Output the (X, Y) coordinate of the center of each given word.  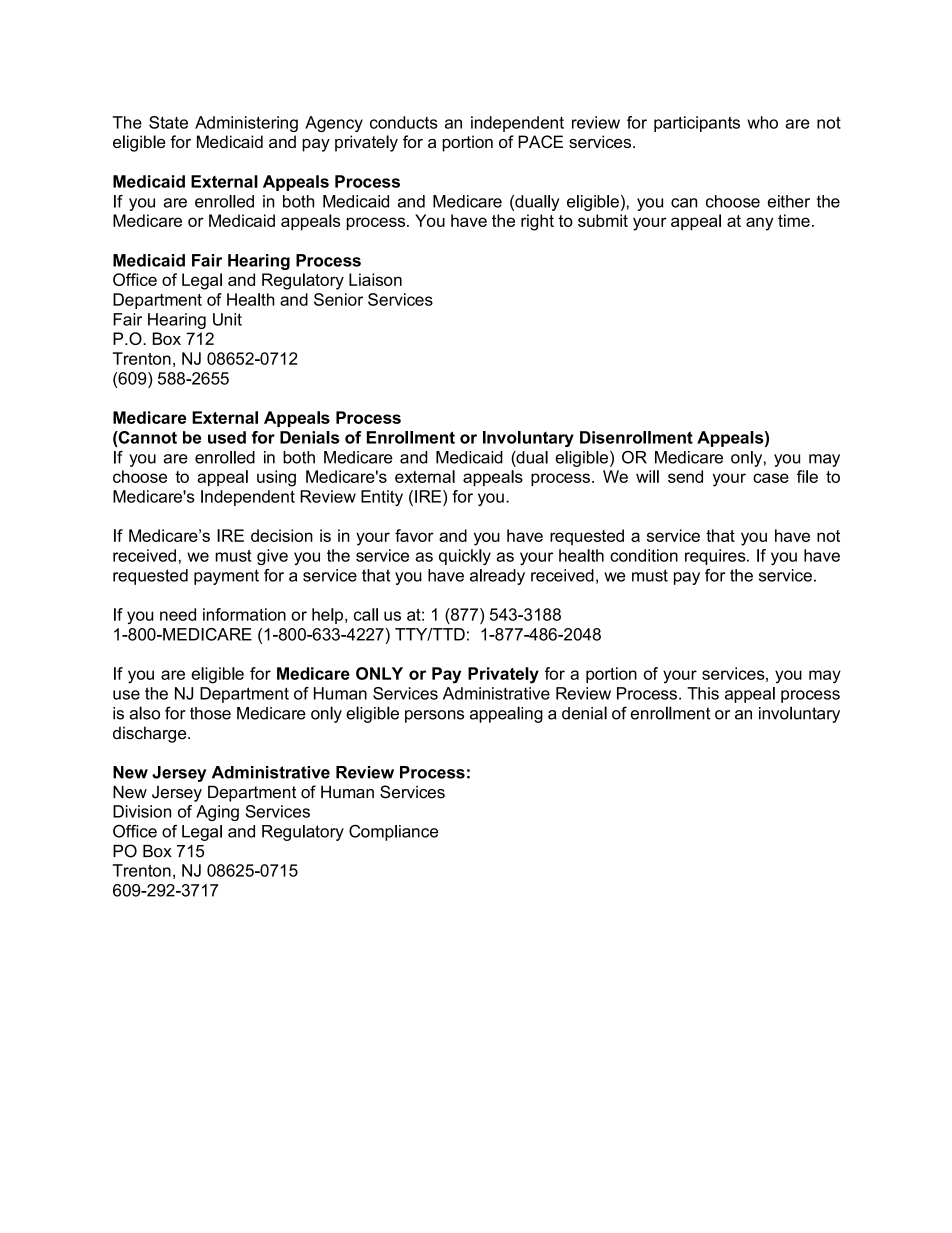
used (227, 437)
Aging (217, 813)
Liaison (375, 279)
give (272, 557)
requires (716, 557)
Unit (227, 319)
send (685, 476)
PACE (540, 141)
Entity (382, 498)
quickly (465, 557)
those (210, 713)
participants (697, 124)
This (703, 693)
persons (434, 716)
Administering (246, 124)
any (759, 224)
